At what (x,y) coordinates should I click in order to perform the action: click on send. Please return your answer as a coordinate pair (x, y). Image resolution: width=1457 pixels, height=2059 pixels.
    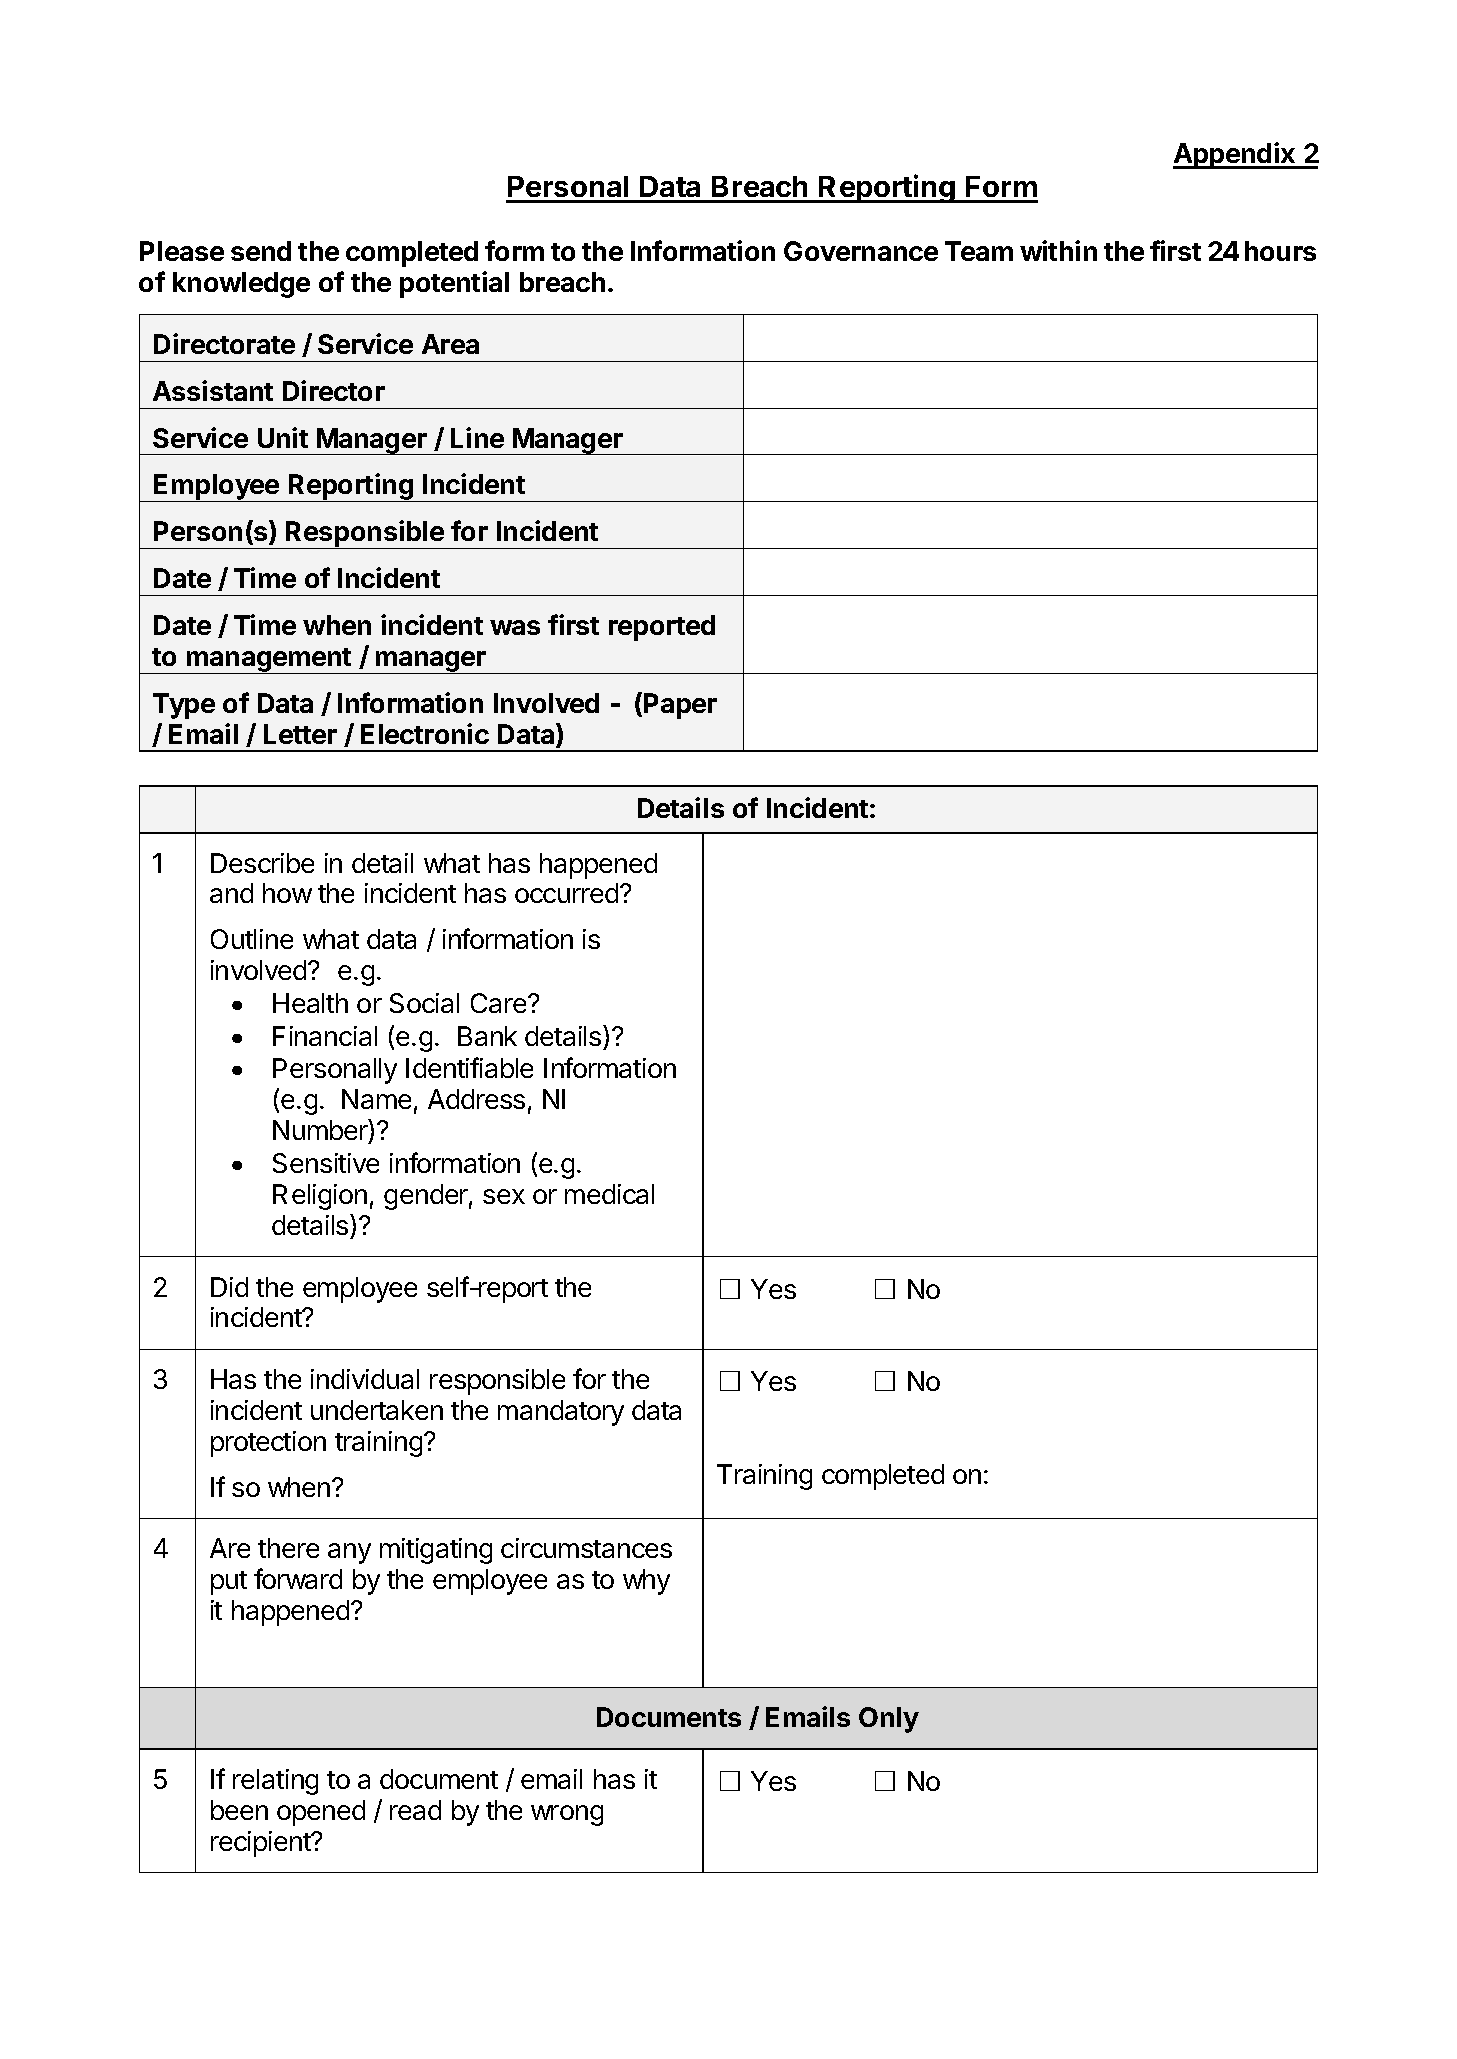
    Looking at the image, I should click on (261, 251).
